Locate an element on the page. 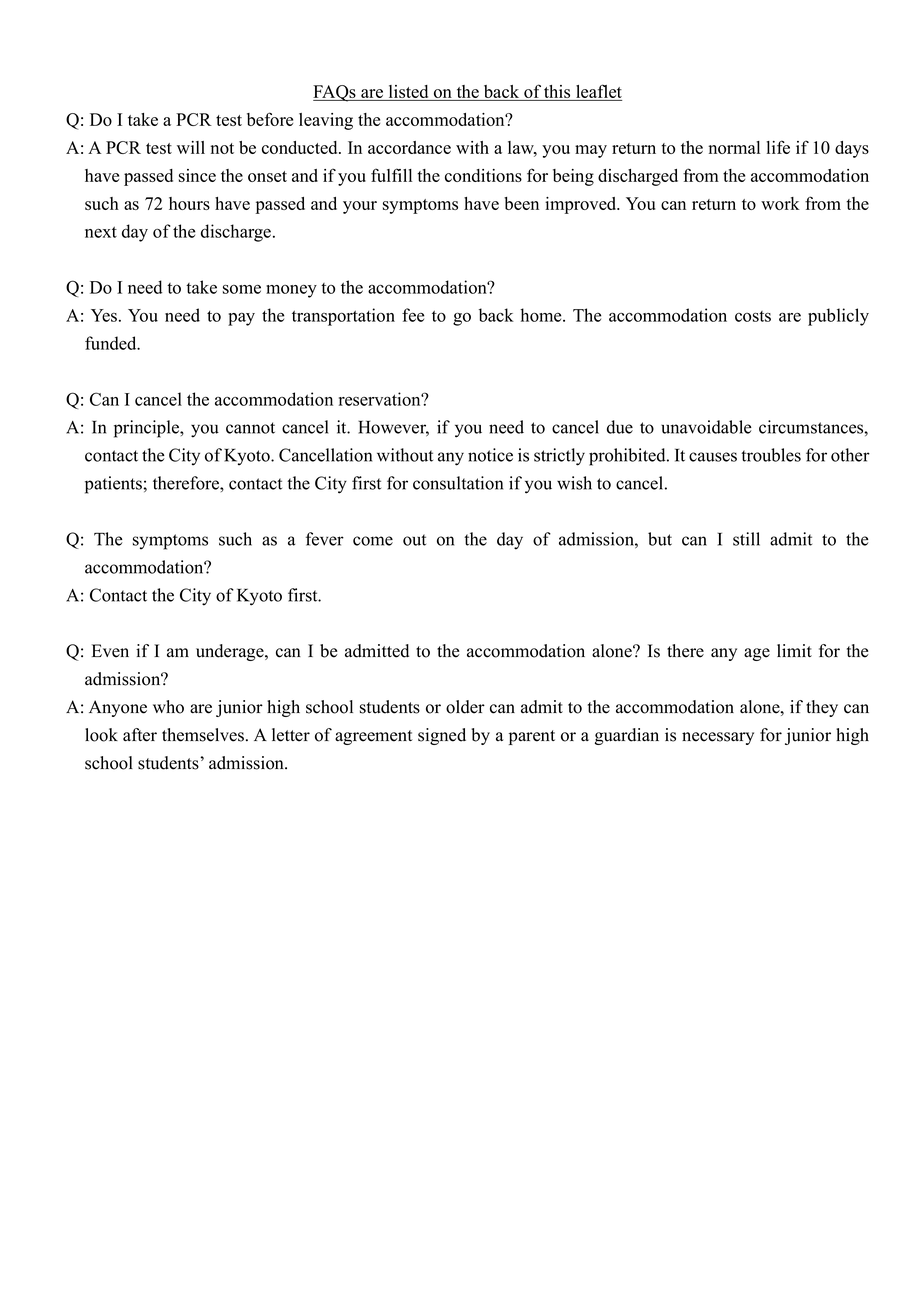 The height and width of the page is (1308, 924). patients is located at coordinates (114, 485).
